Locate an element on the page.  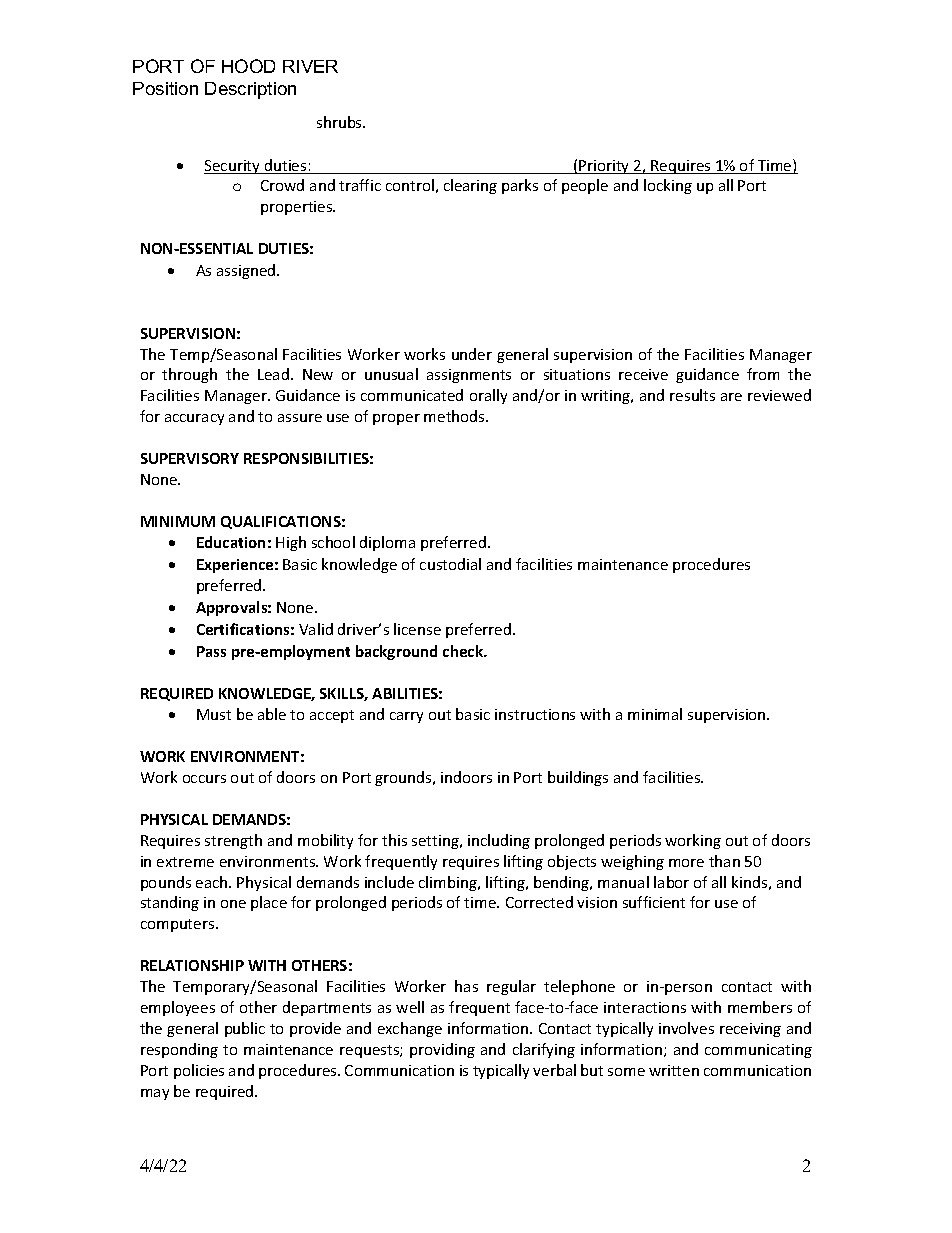
minimal is located at coordinates (655, 714).
